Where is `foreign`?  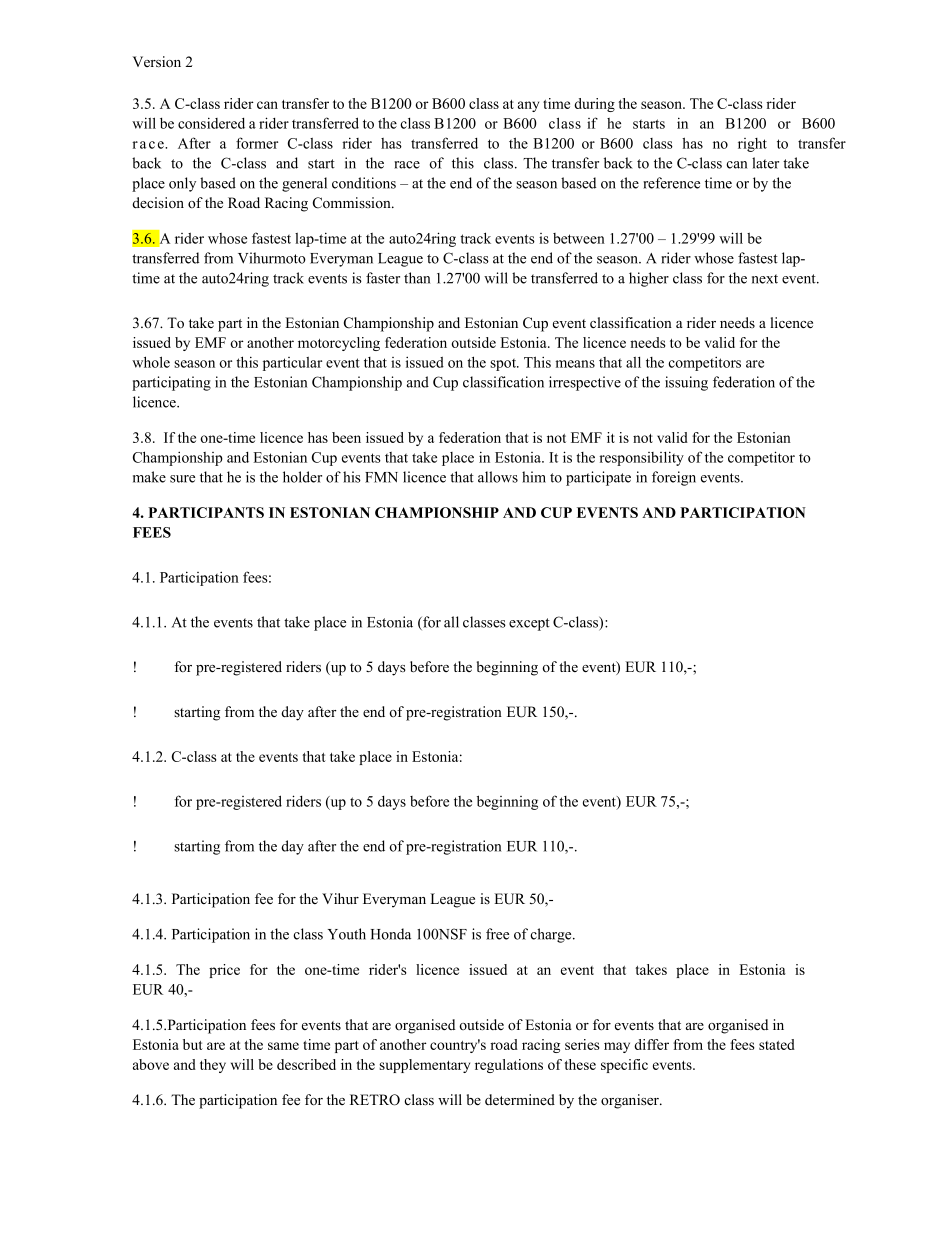
foreign is located at coordinates (674, 478).
